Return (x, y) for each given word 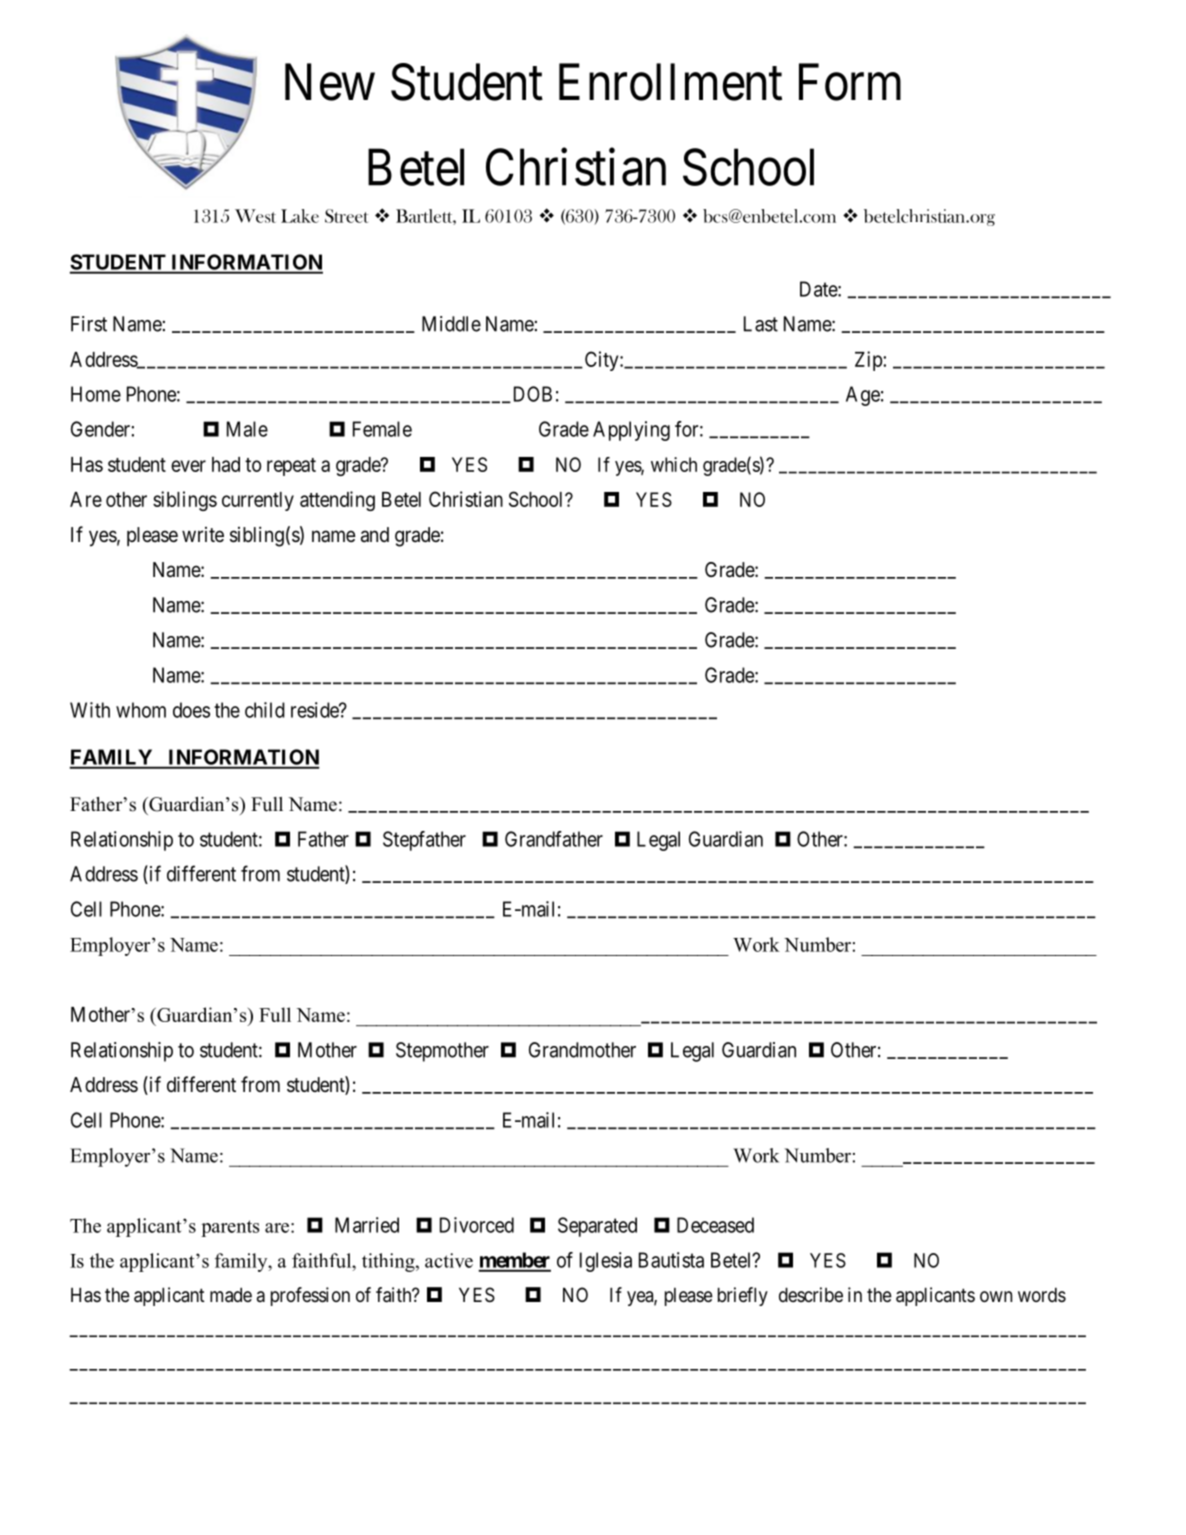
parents (230, 1228)
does (191, 710)
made (231, 1295)
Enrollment (670, 82)
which (674, 464)
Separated (597, 1227)
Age (863, 396)
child (265, 710)
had (226, 464)
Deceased (715, 1225)
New (330, 82)
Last (761, 324)
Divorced (477, 1225)
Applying (631, 431)
